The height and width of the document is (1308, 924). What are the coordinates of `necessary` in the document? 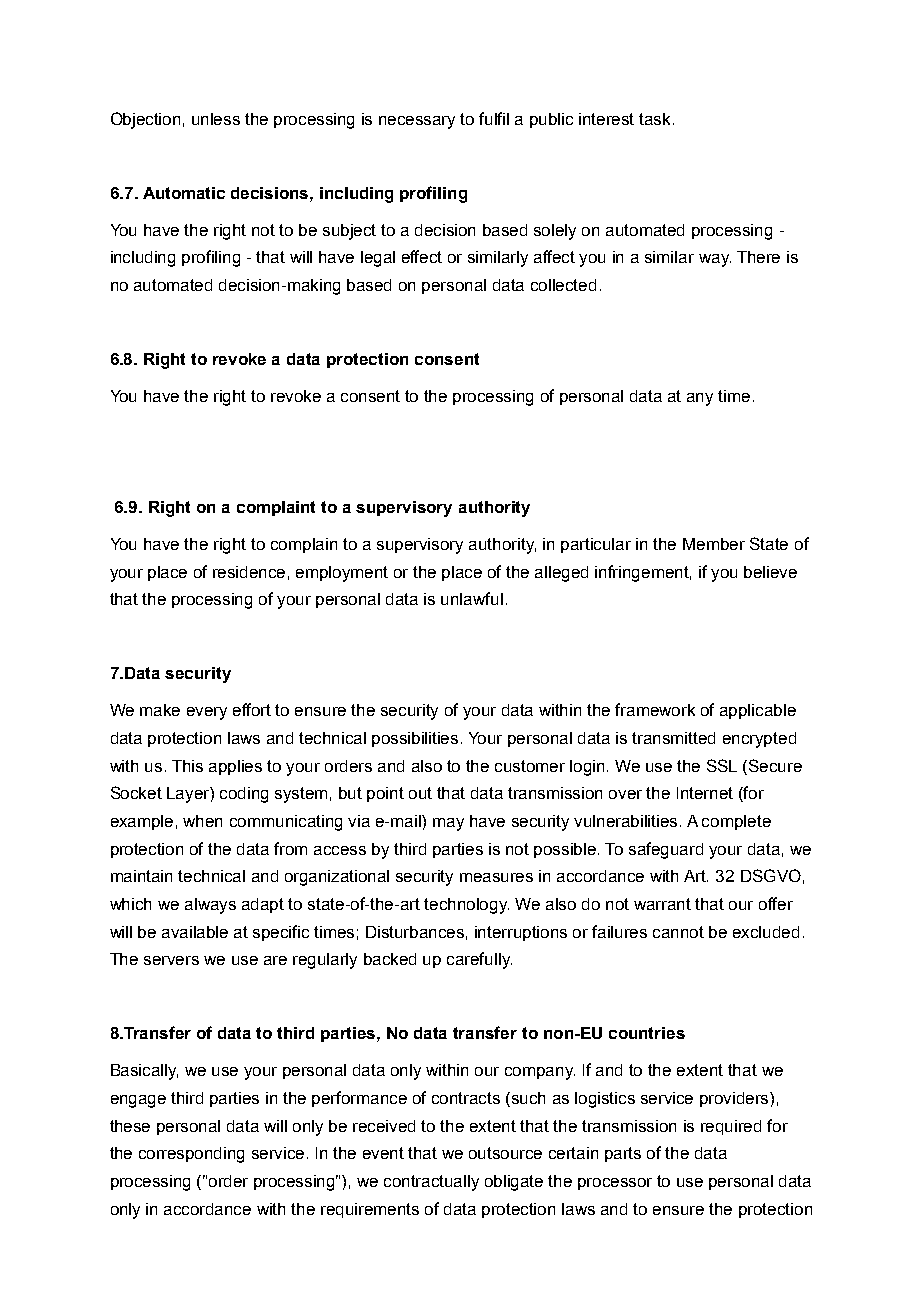 It's located at (417, 122).
